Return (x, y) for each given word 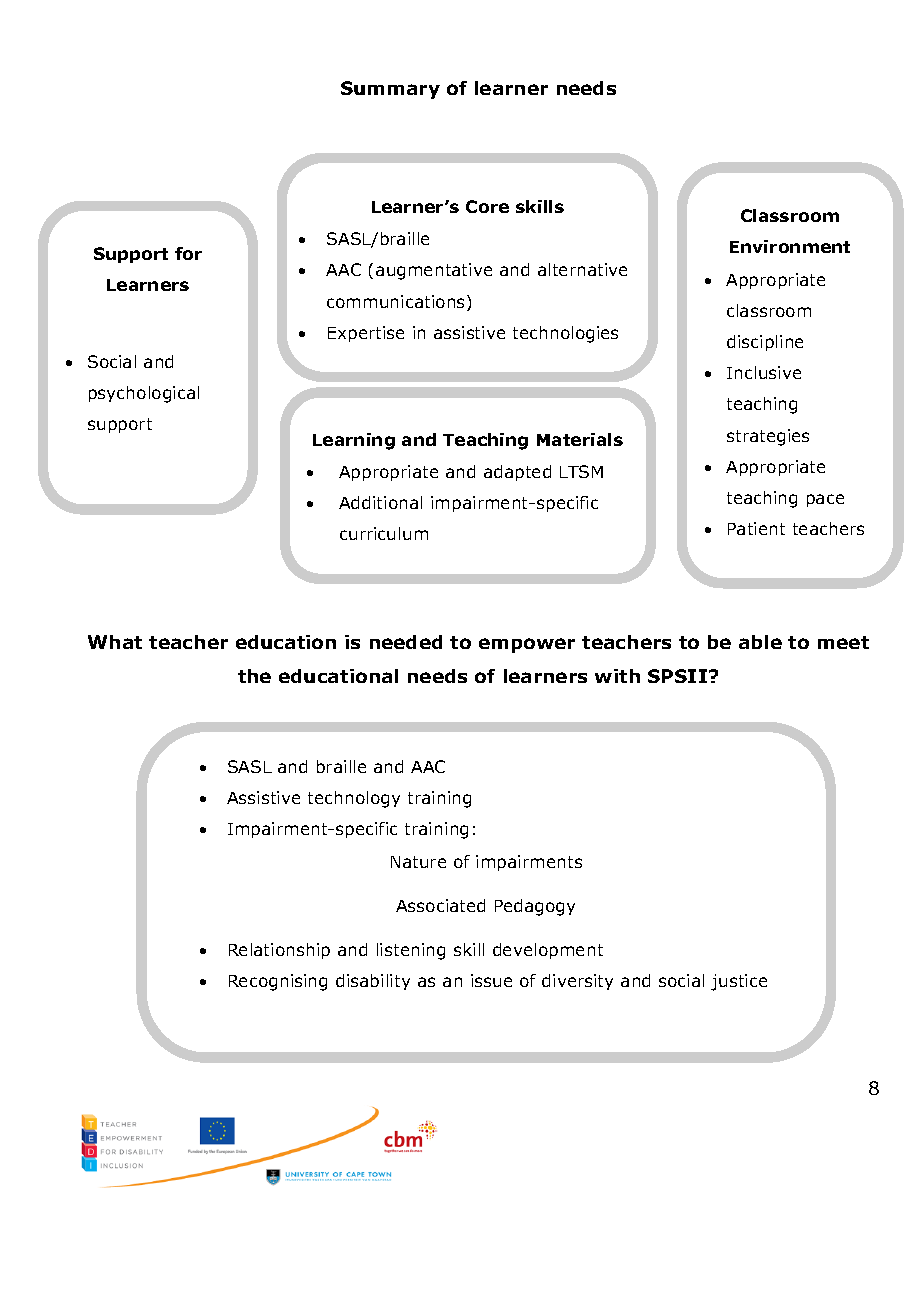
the (254, 676)
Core (487, 206)
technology (354, 799)
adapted (517, 473)
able (760, 642)
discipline (765, 343)
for (188, 253)
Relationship (279, 951)
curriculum (384, 533)
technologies (565, 334)
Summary (390, 90)
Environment (790, 246)
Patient (756, 528)
